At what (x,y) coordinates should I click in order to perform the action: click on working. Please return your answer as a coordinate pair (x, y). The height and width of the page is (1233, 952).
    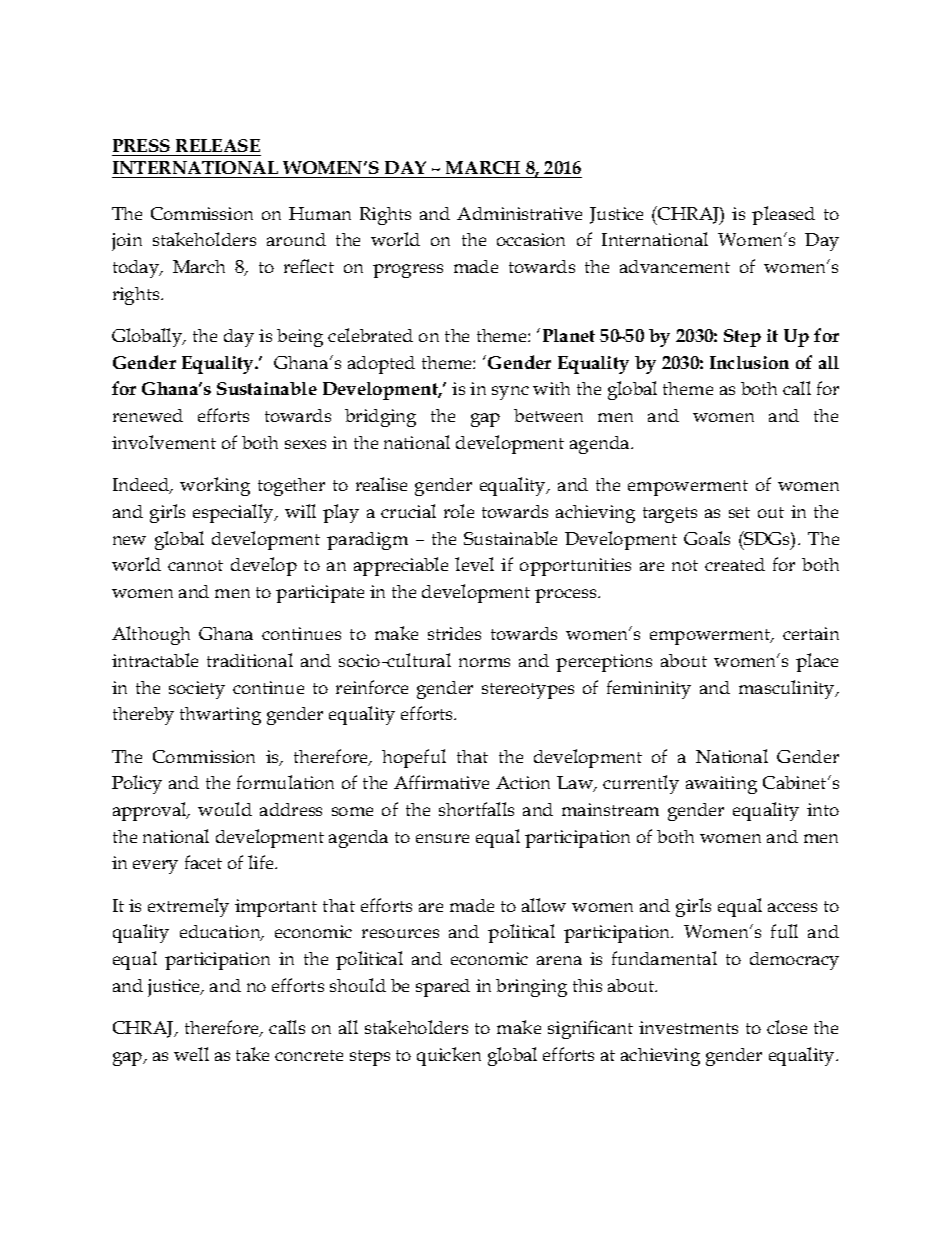
    Looking at the image, I should click on (215, 486).
